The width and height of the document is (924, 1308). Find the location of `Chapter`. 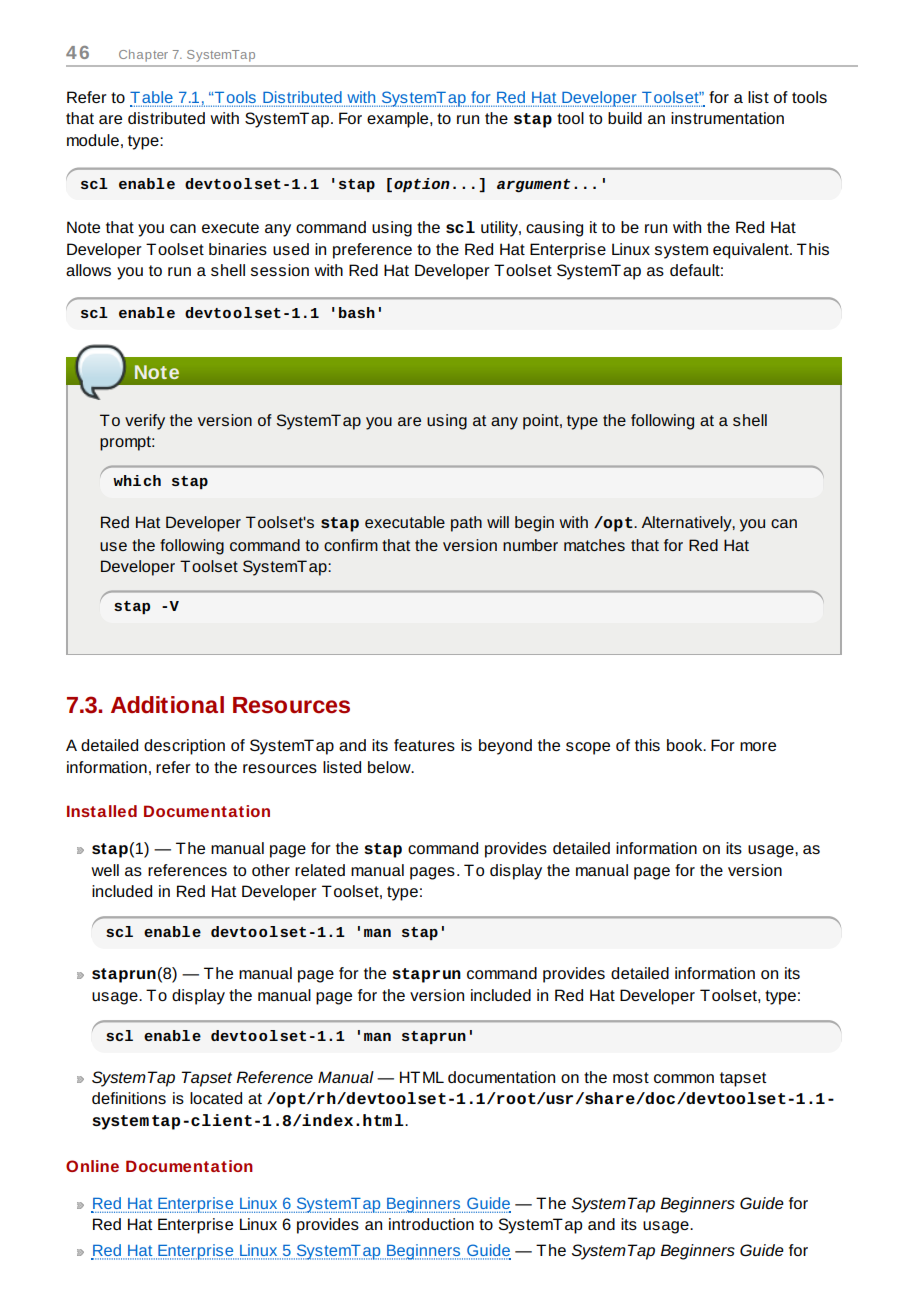

Chapter is located at coordinates (143, 55).
